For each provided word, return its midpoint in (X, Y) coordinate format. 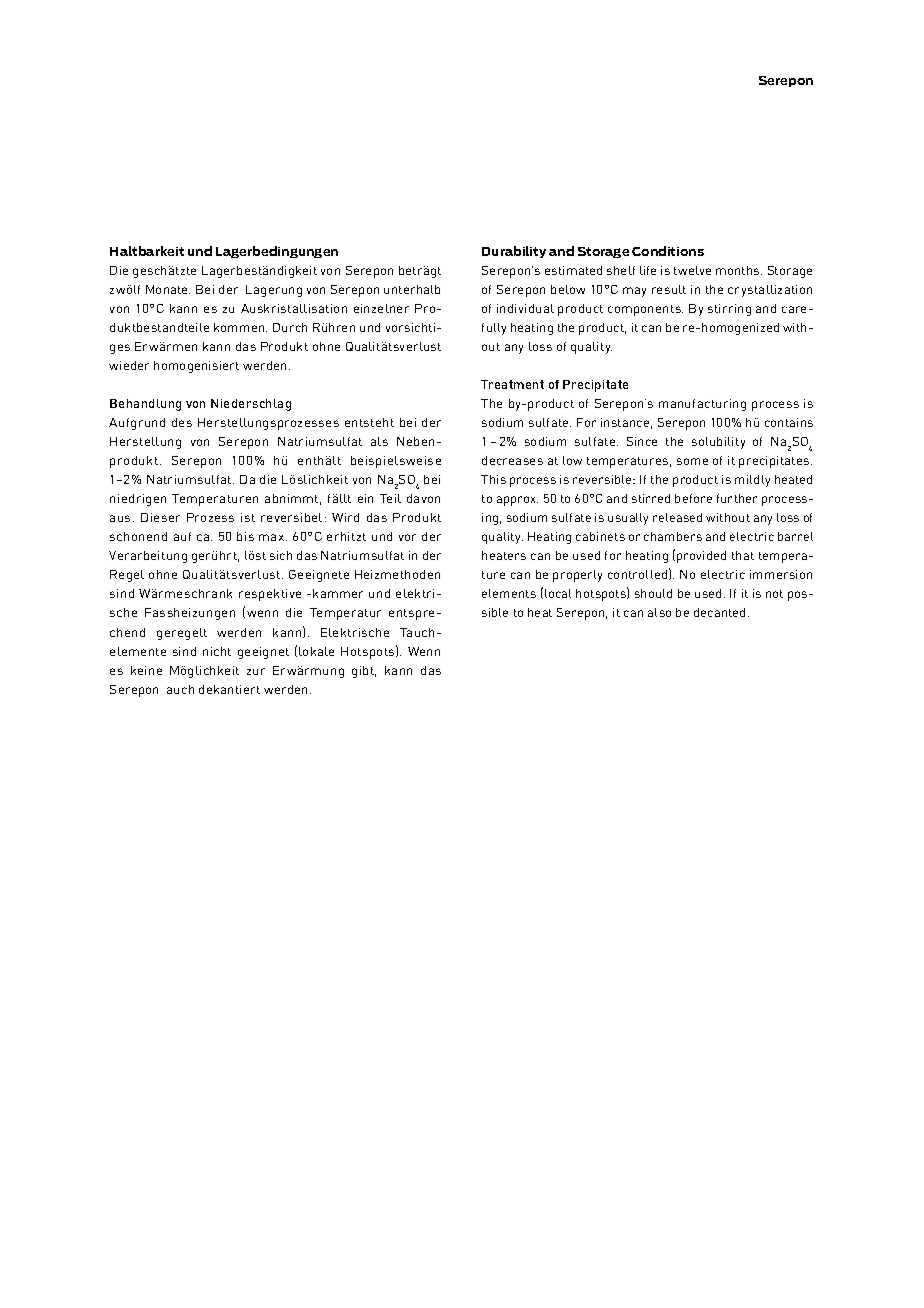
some (692, 461)
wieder (129, 365)
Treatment (512, 384)
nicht (217, 651)
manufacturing (702, 405)
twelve (692, 270)
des (182, 422)
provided (701, 557)
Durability (514, 252)
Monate (168, 289)
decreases (512, 460)
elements (509, 593)
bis (245, 536)
